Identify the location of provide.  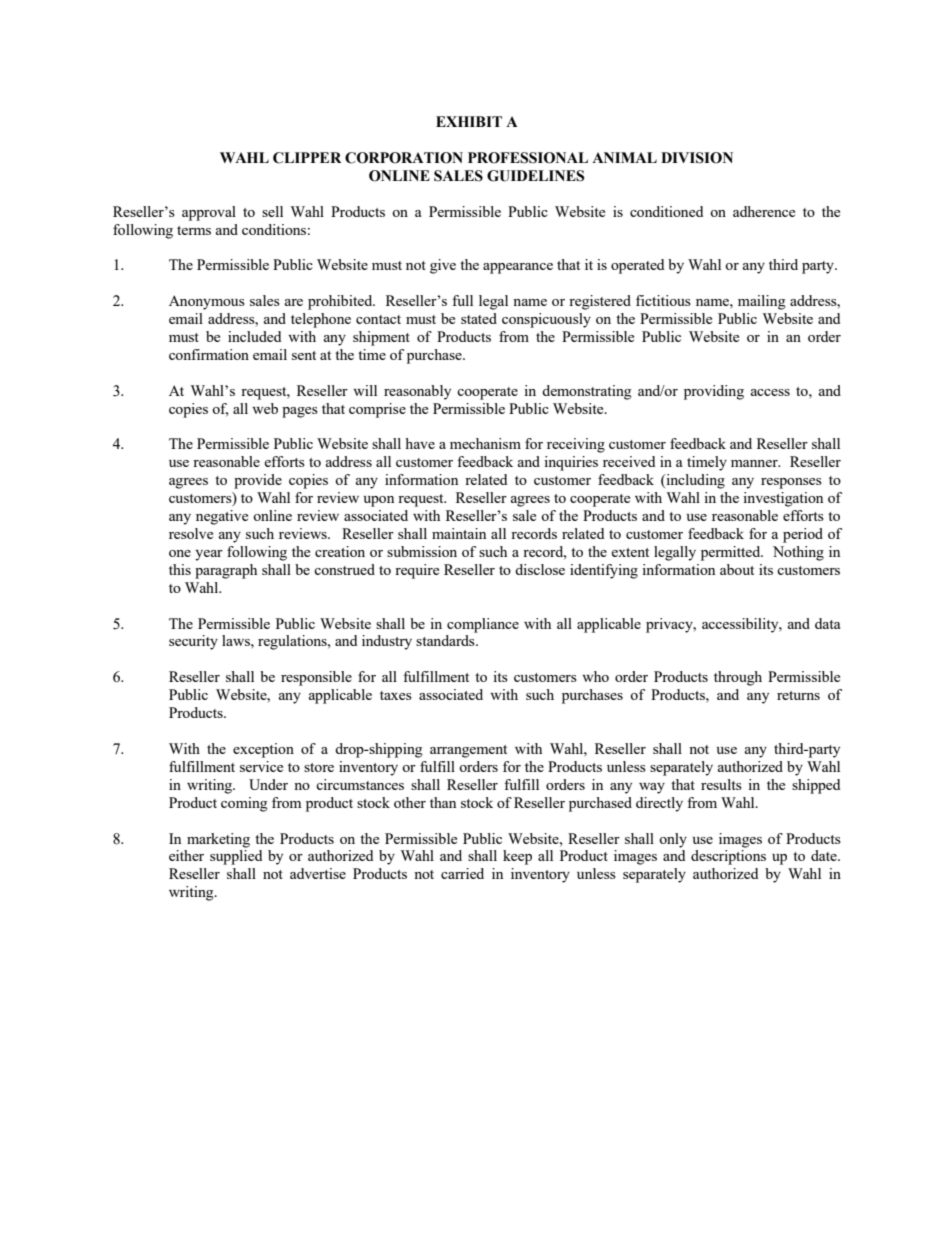
(258, 481).
